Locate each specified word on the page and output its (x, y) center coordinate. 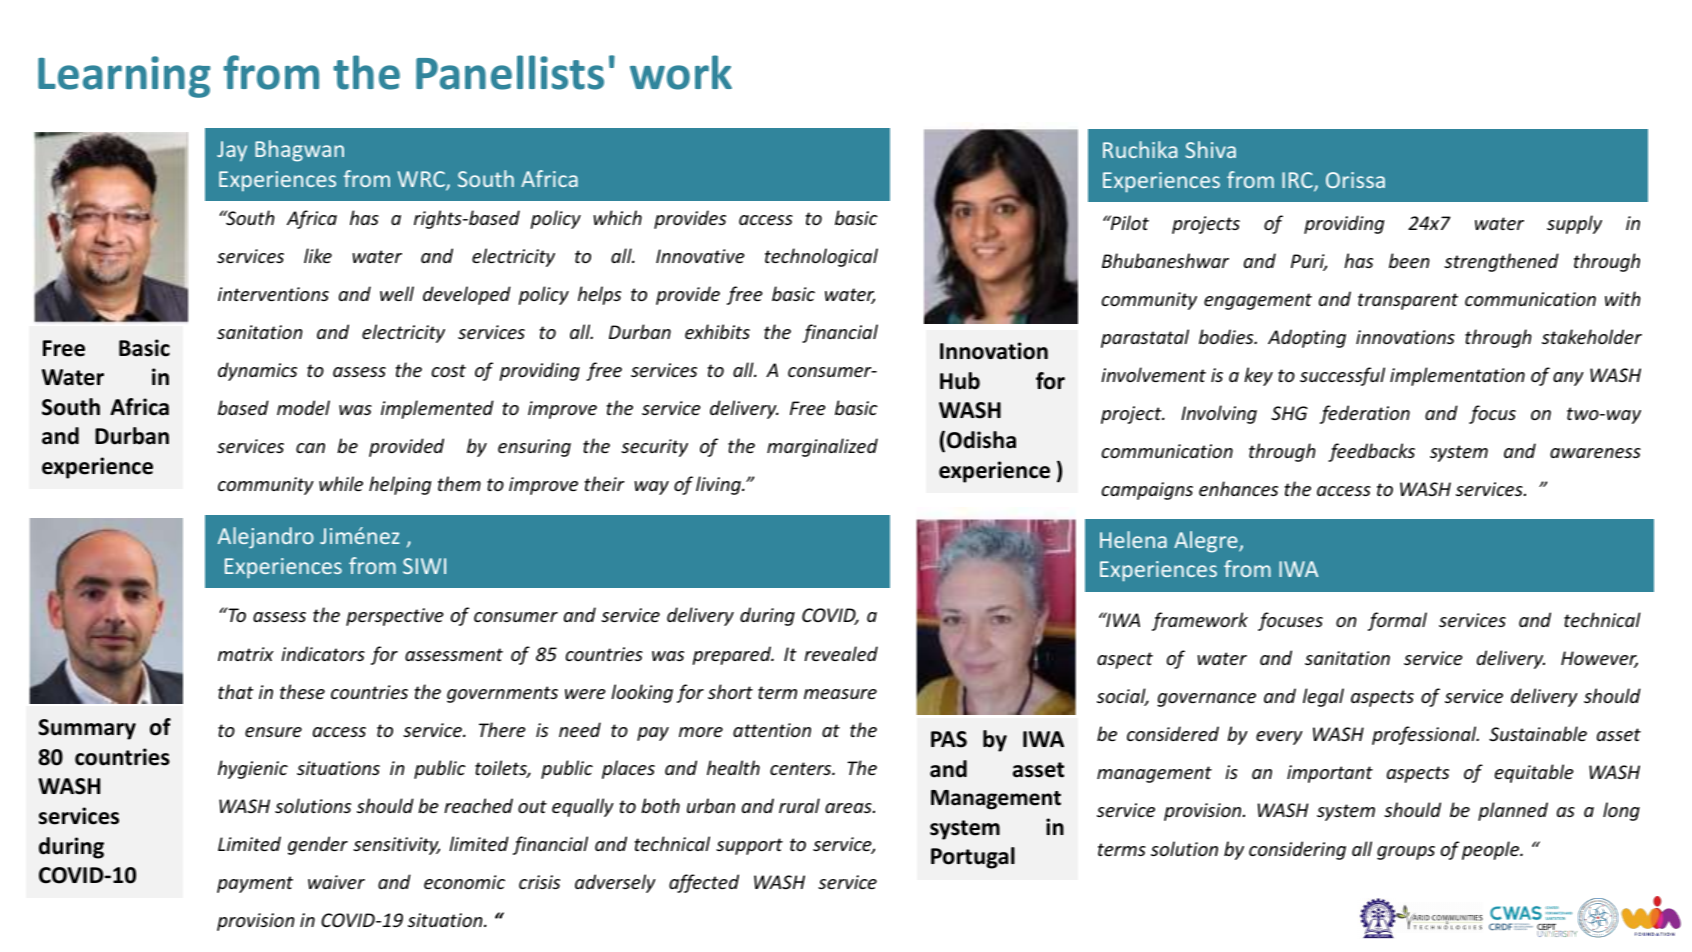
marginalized (822, 447)
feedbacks (1371, 452)
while (341, 483)
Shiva (1211, 149)
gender (318, 845)
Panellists (510, 72)
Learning (124, 77)
